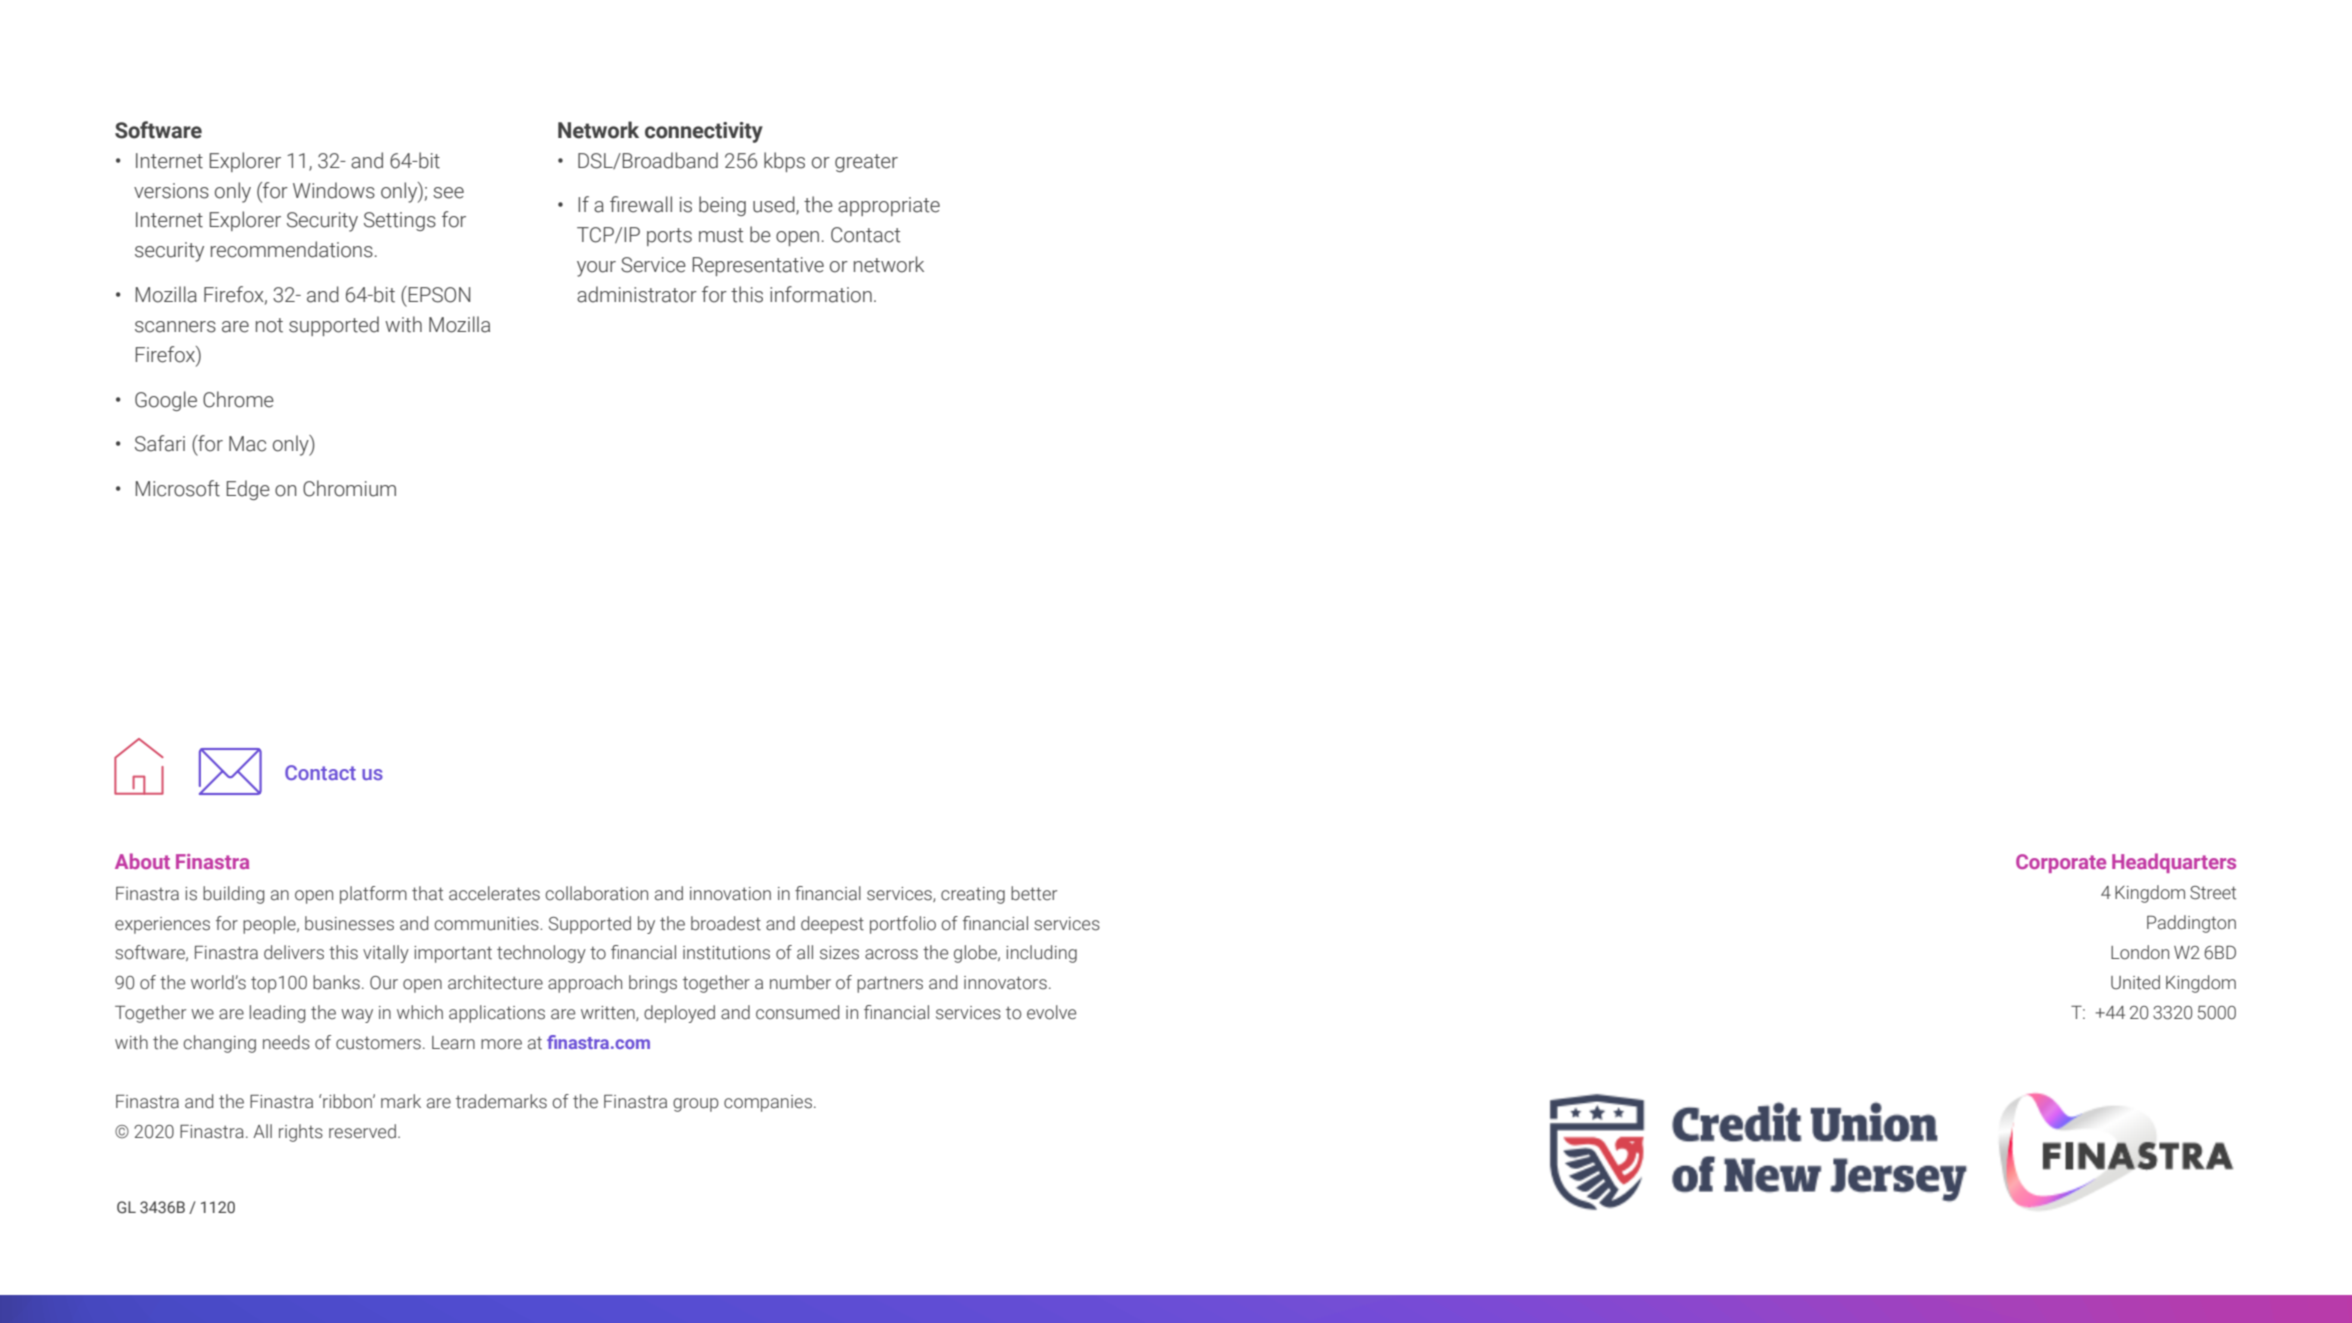 This page has height=1323, width=2352. What do you see at coordinates (866, 163) in the page?
I see `greater` at bounding box center [866, 163].
